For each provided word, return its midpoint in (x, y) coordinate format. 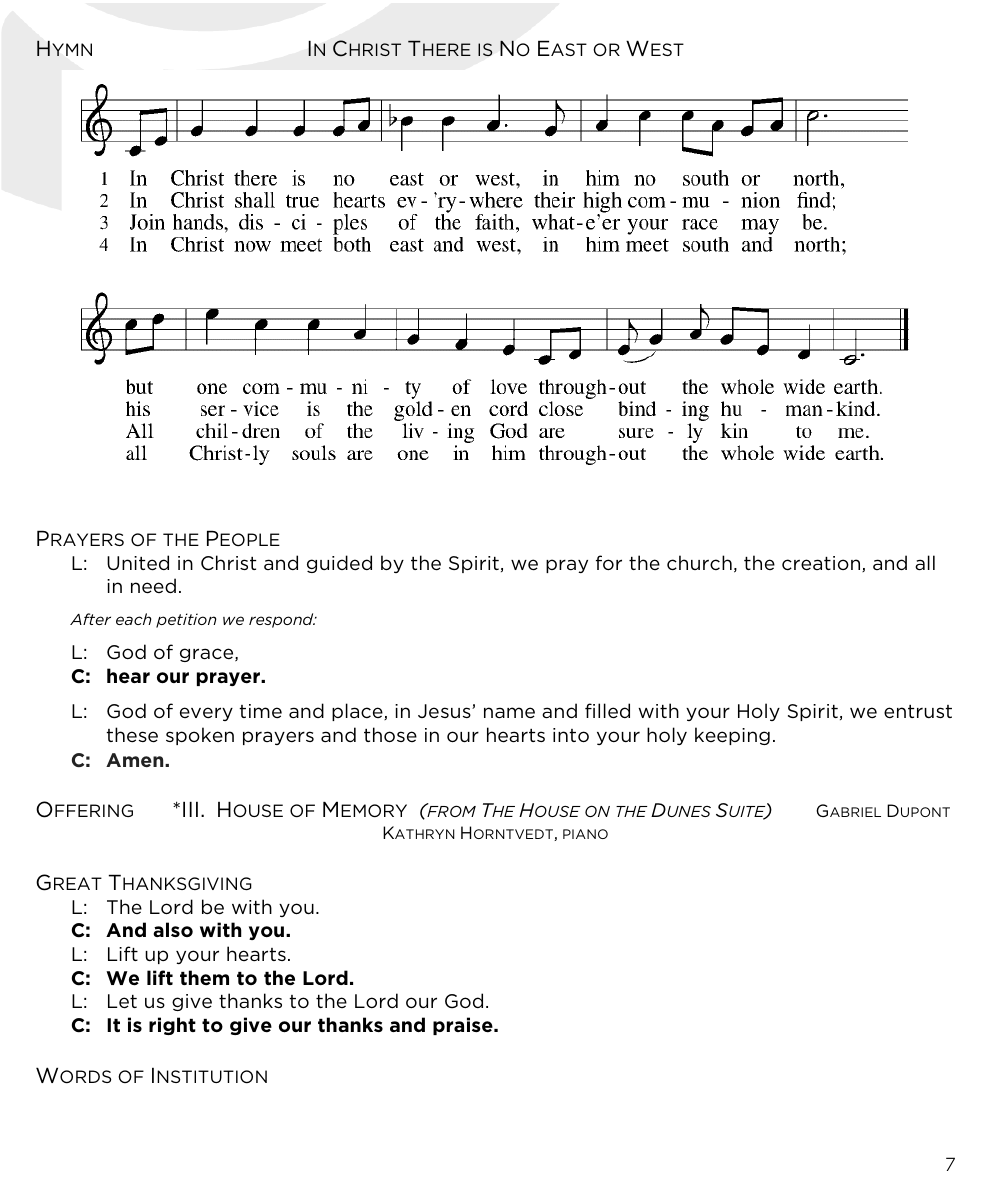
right (172, 1026)
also (173, 929)
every (206, 714)
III (190, 809)
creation (822, 564)
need (153, 586)
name (509, 713)
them (204, 977)
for (609, 562)
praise (464, 1026)
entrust (918, 711)
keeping (732, 736)
